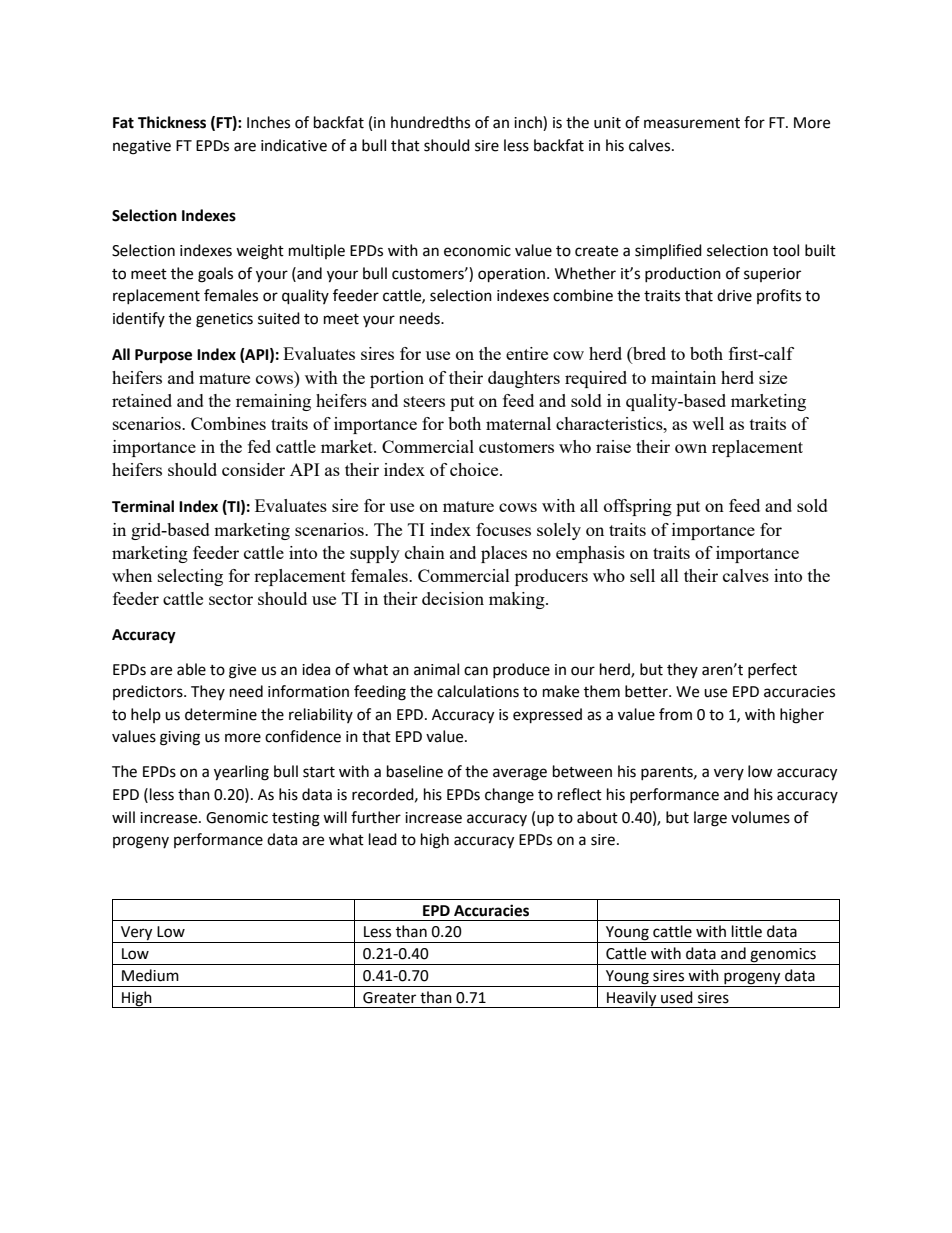 The width and height of the document is (952, 1233). Describe the element at coordinates (772, 670) in the document. I see `perfect` at that location.
